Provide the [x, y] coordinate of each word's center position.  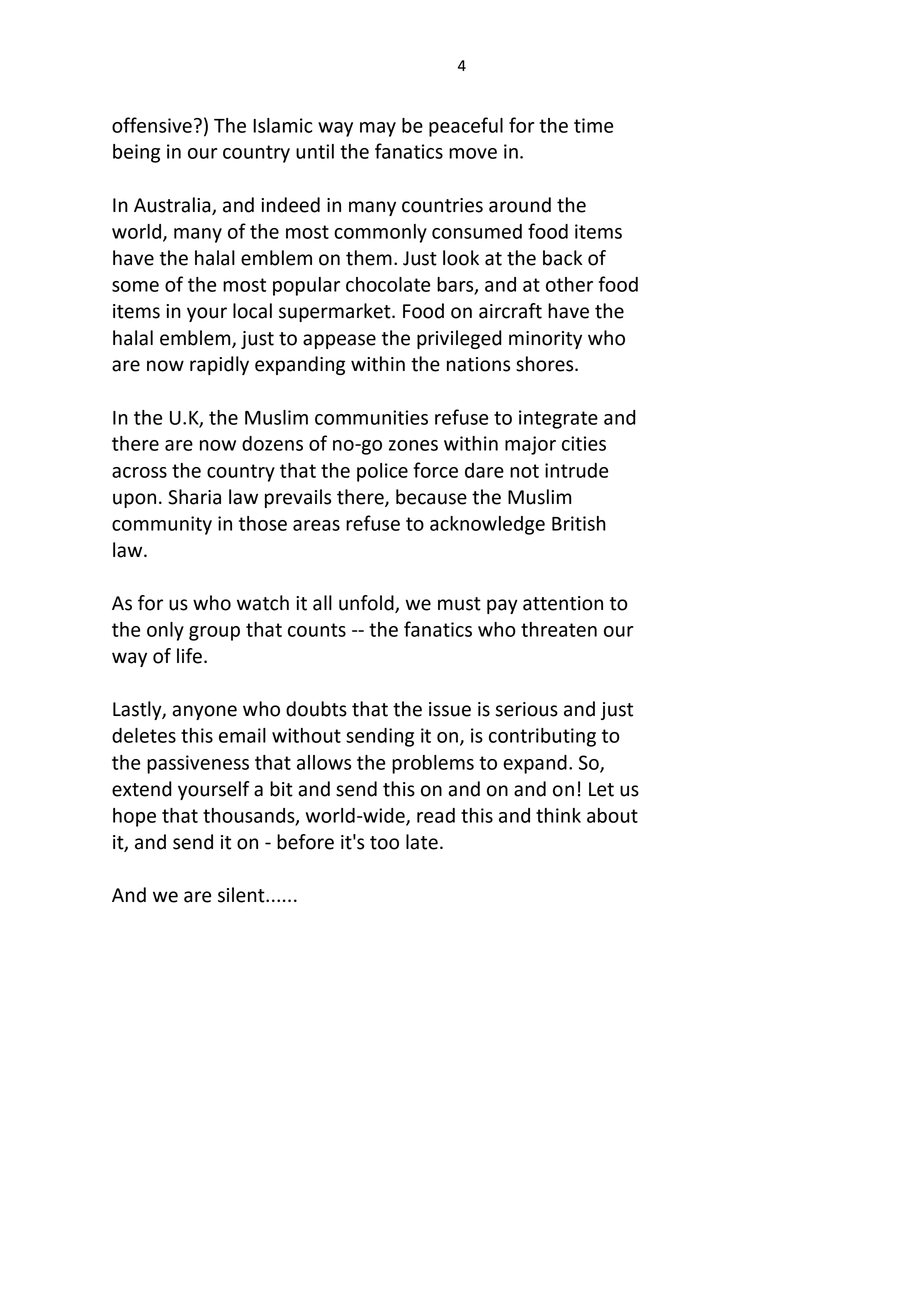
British [579, 523]
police [382, 472]
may [378, 129]
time [593, 125]
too [384, 843]
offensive [152, 125]
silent [242, 895]
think [558, 815]
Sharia [194, 497]
